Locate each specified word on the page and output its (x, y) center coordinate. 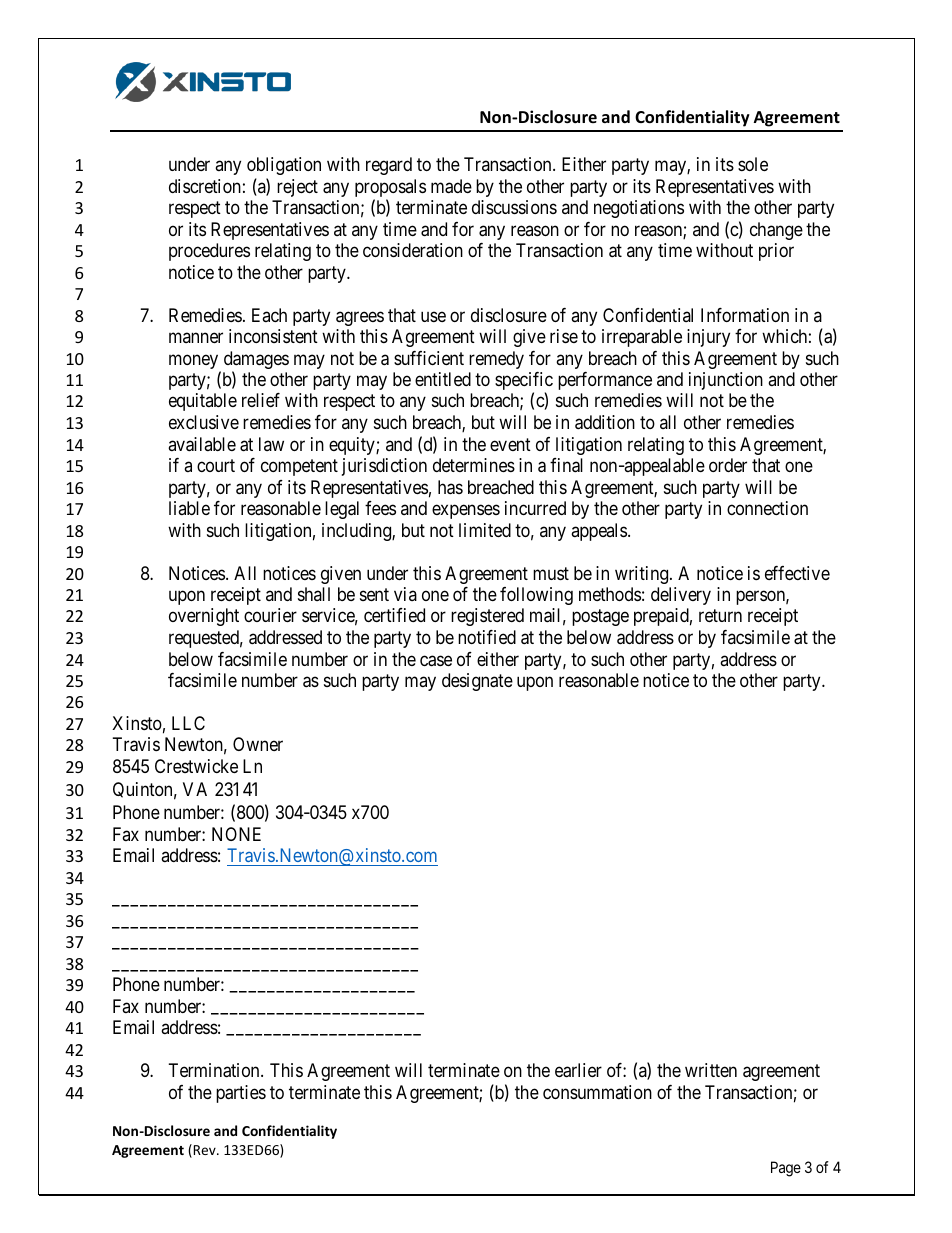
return (720, 616)
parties (241, 1094)
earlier (578, 1070)
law (271, 444)
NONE (236, 834)
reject (297, 188)
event (510, 444)
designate (477, 682)
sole (753, 164)
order (728, 465)
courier (270, 615)
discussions (514, 207)
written (711, 1070)
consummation (597, 1092)
